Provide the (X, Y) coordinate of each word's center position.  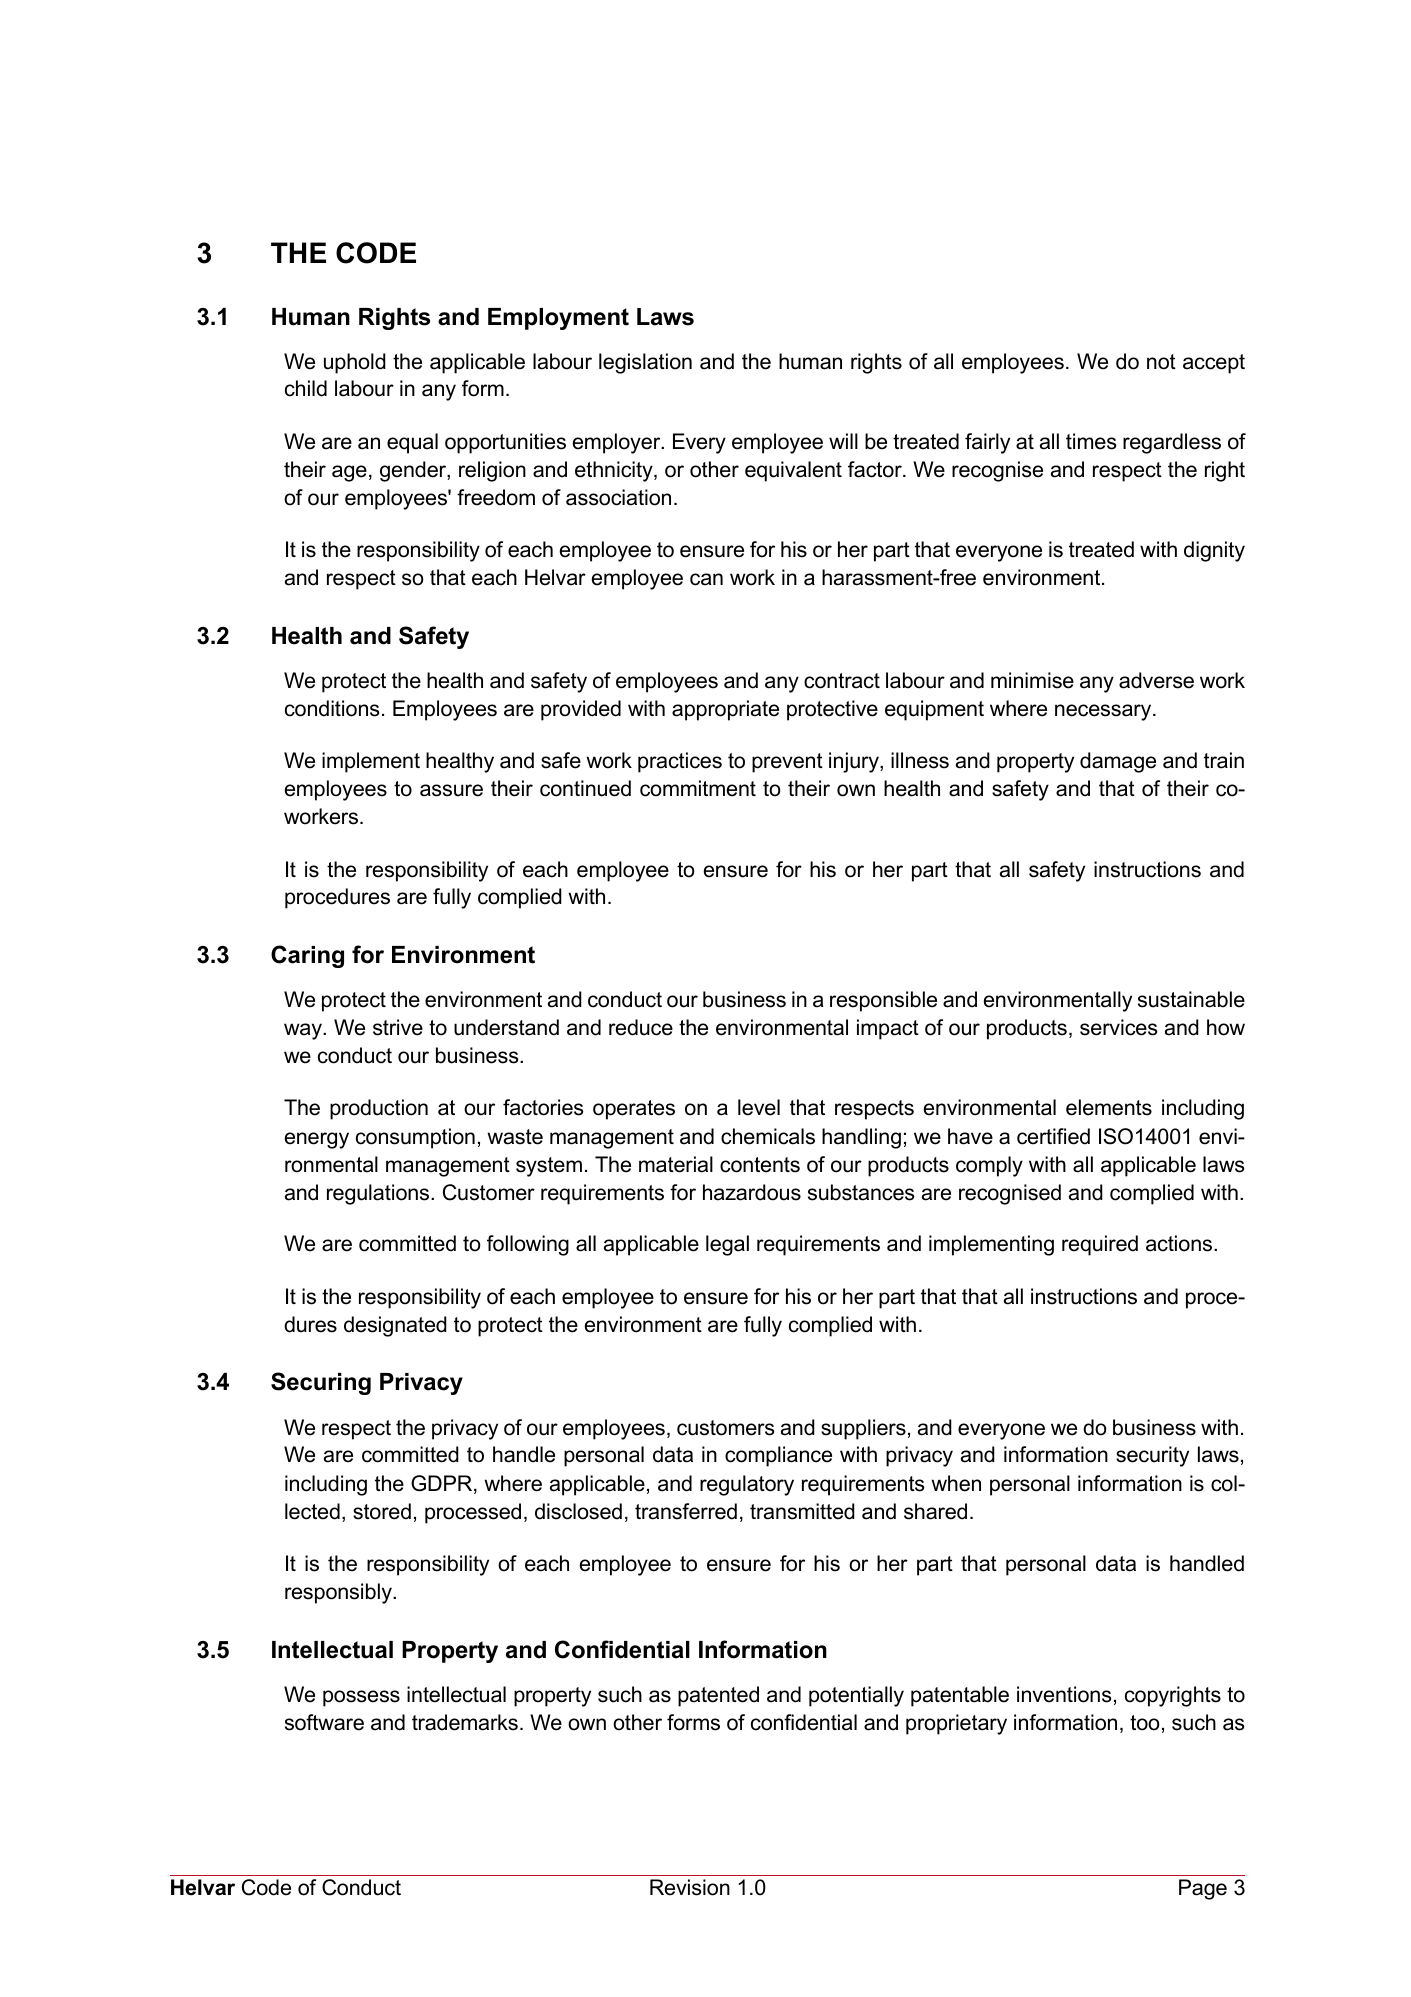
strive (398, 1027)
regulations (379, 1194)
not (1161, 362)
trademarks (465, 1722)
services (1119, 1027)
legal (727, 1245)
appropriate (725, 710)
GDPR (443, 1484)
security (1152, 1456)
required (1100, 1245)
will (843, 441)
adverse (1156, 680)
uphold (355, 363)
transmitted (802, 1511)
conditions (332, 708)
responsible (883, 1001)
